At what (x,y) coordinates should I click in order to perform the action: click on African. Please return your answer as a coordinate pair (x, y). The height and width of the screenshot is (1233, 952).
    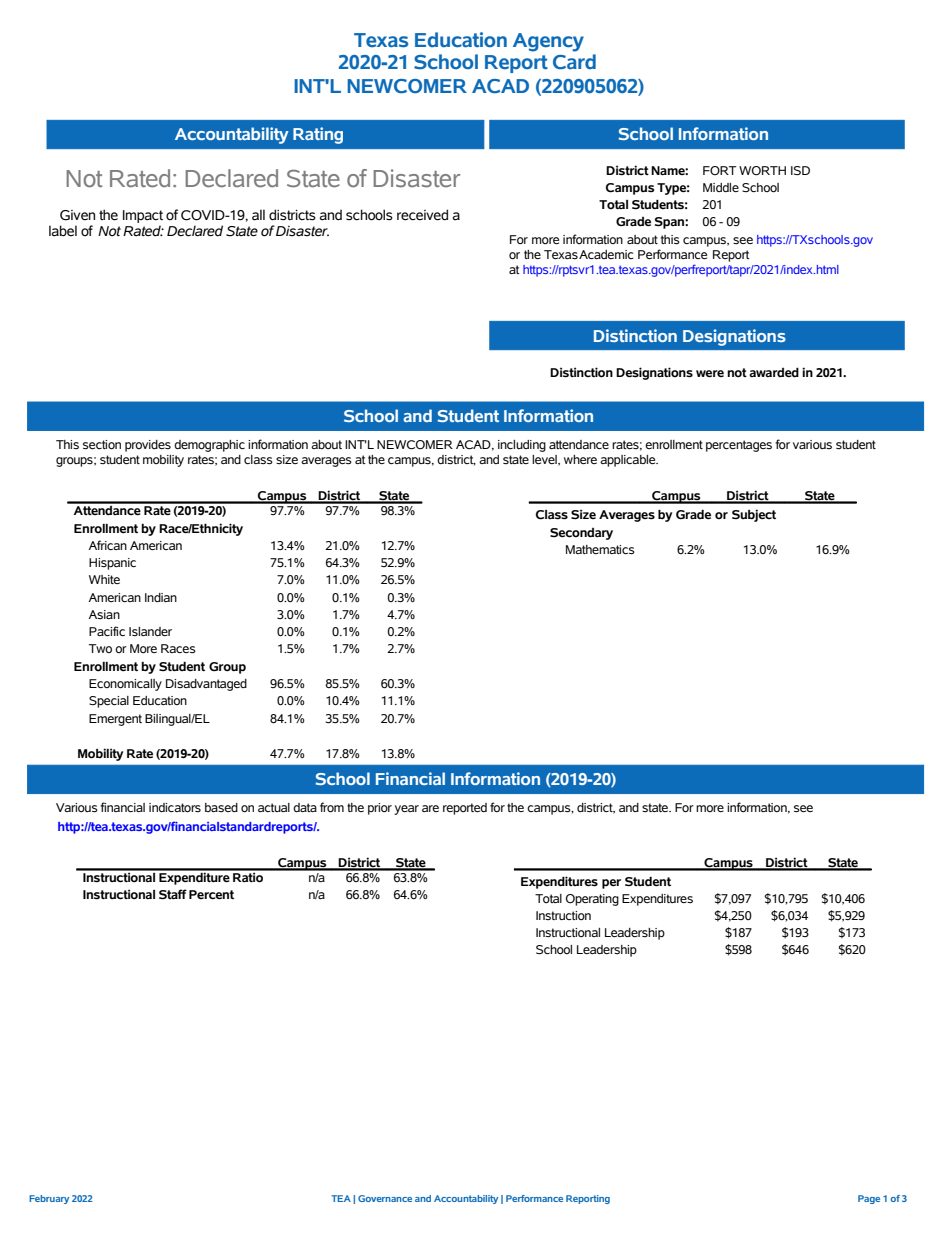
    Looking at the image, I should click on (107, 545).
